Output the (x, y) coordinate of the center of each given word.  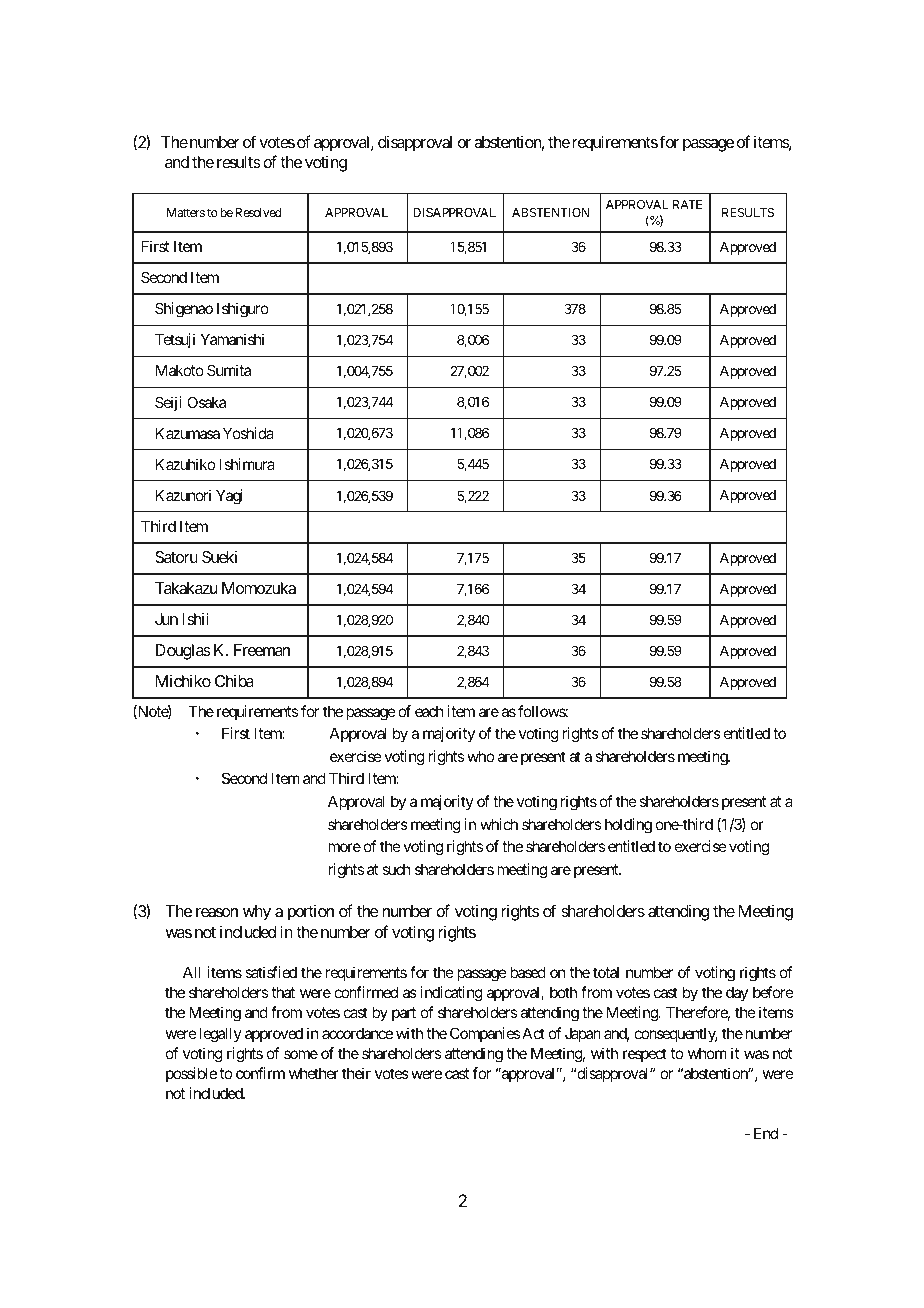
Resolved (258, 212)
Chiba (234, 681)
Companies (485, 1034)
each (429, 711)
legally (220, 1035)
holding (628, 826)
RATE (687, 204)
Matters (186, 212)
